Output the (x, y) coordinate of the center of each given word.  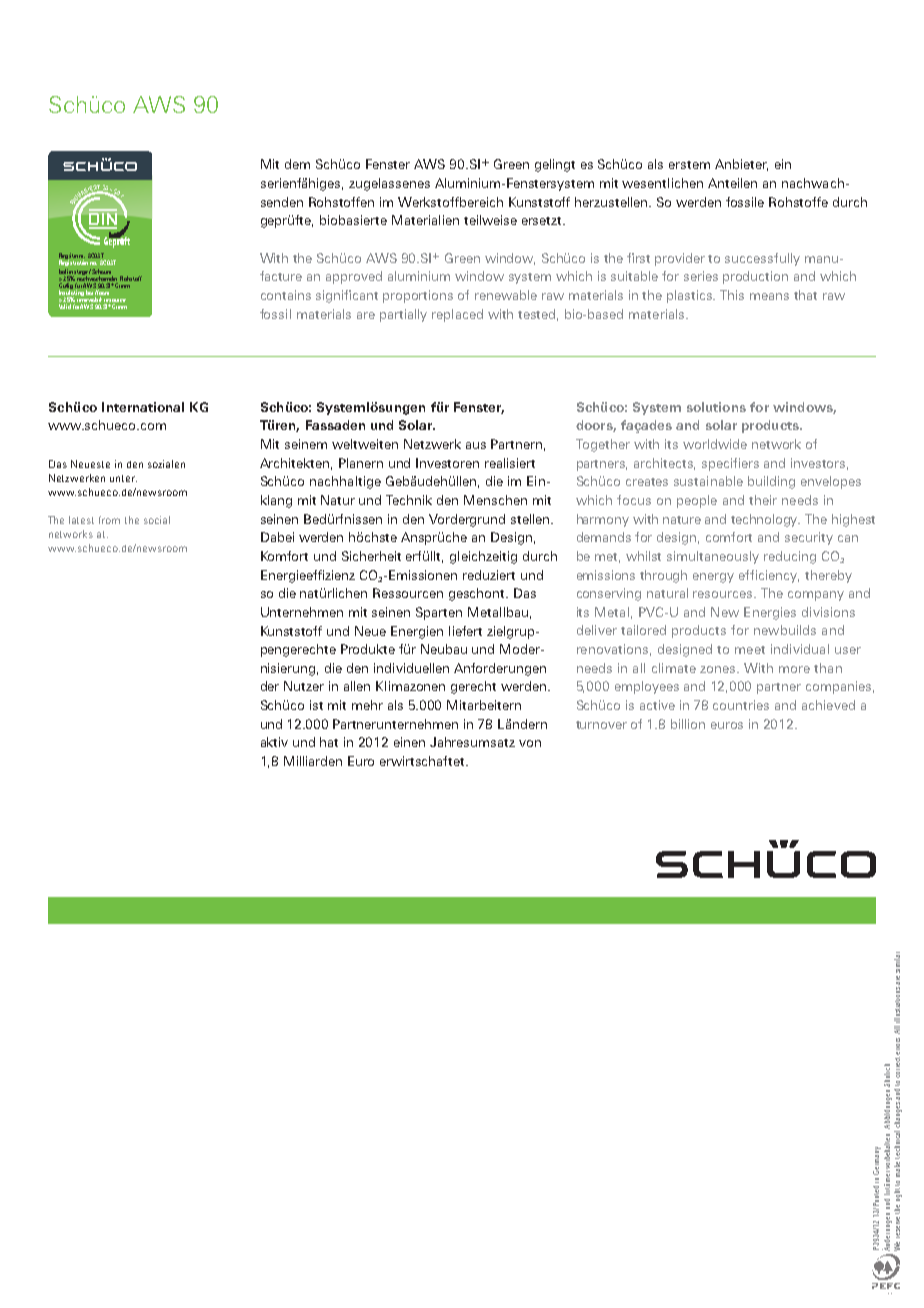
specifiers (730, 464)
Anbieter (741, 165)
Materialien (425, 220)
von (530, 743)
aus (476, 445)
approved (354, 277)
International (143, 407)
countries (741, 705)
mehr (367, 705)
